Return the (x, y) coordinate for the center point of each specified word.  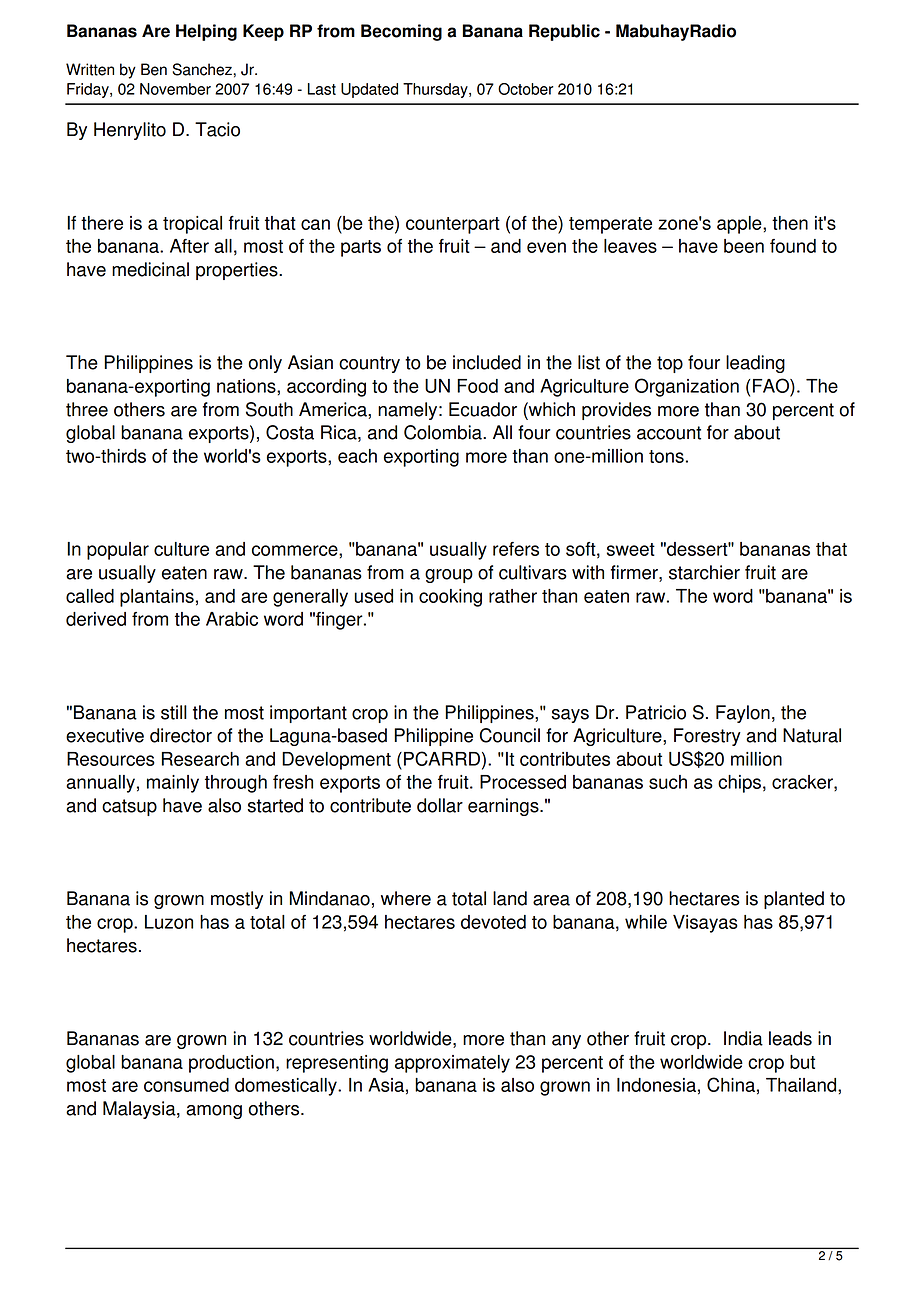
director (181, 735)
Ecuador (483, 409)
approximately (452, 1064)
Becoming (401, 32)
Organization (687, 387)
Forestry (707, 737)
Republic (564, 32)
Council (510, 735)
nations (247, 386)
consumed (186, 1085)
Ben (154, 69)
